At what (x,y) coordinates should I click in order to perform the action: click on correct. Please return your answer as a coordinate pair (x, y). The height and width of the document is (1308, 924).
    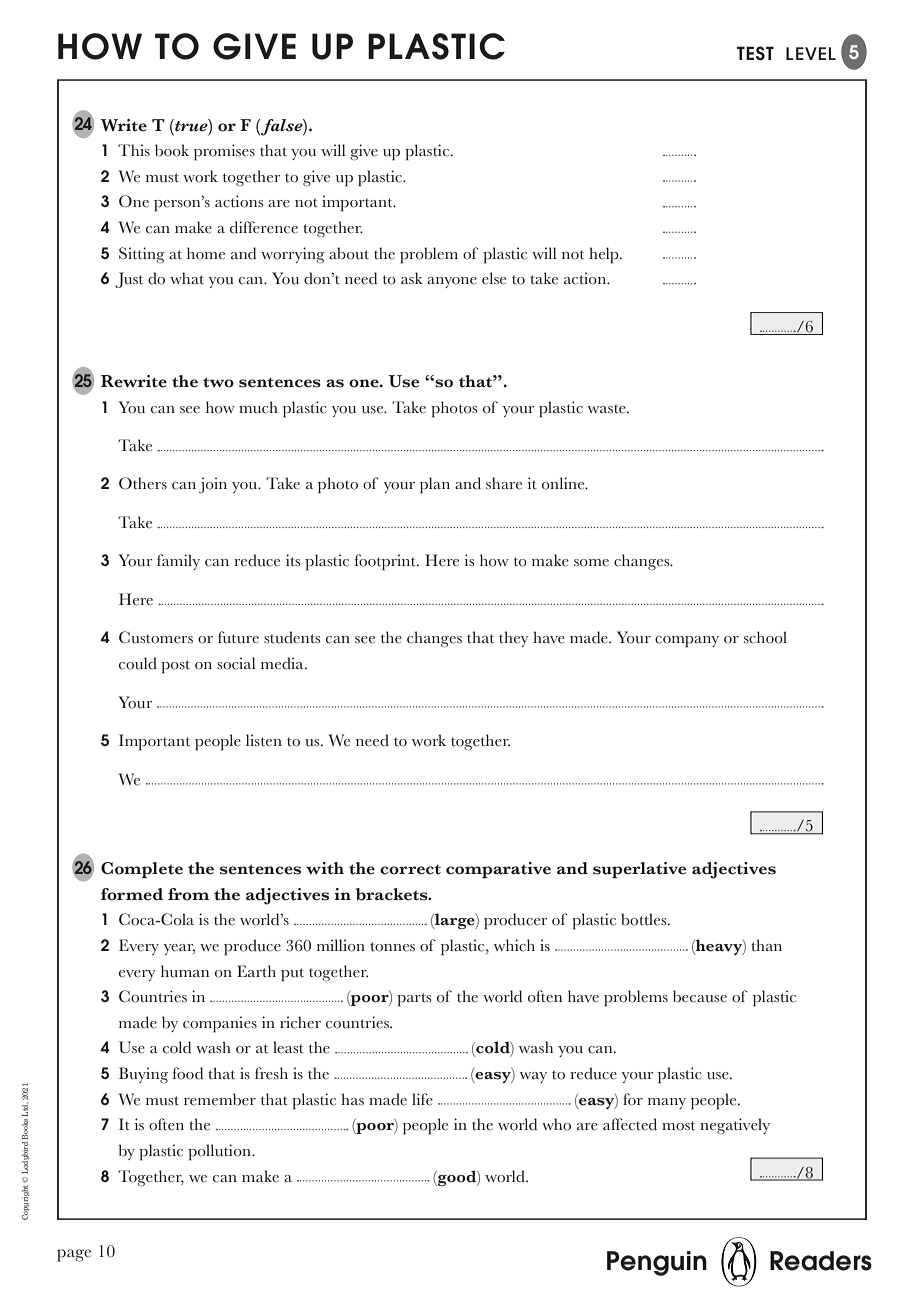
    Looking at the image, I should click on (410, 869).
